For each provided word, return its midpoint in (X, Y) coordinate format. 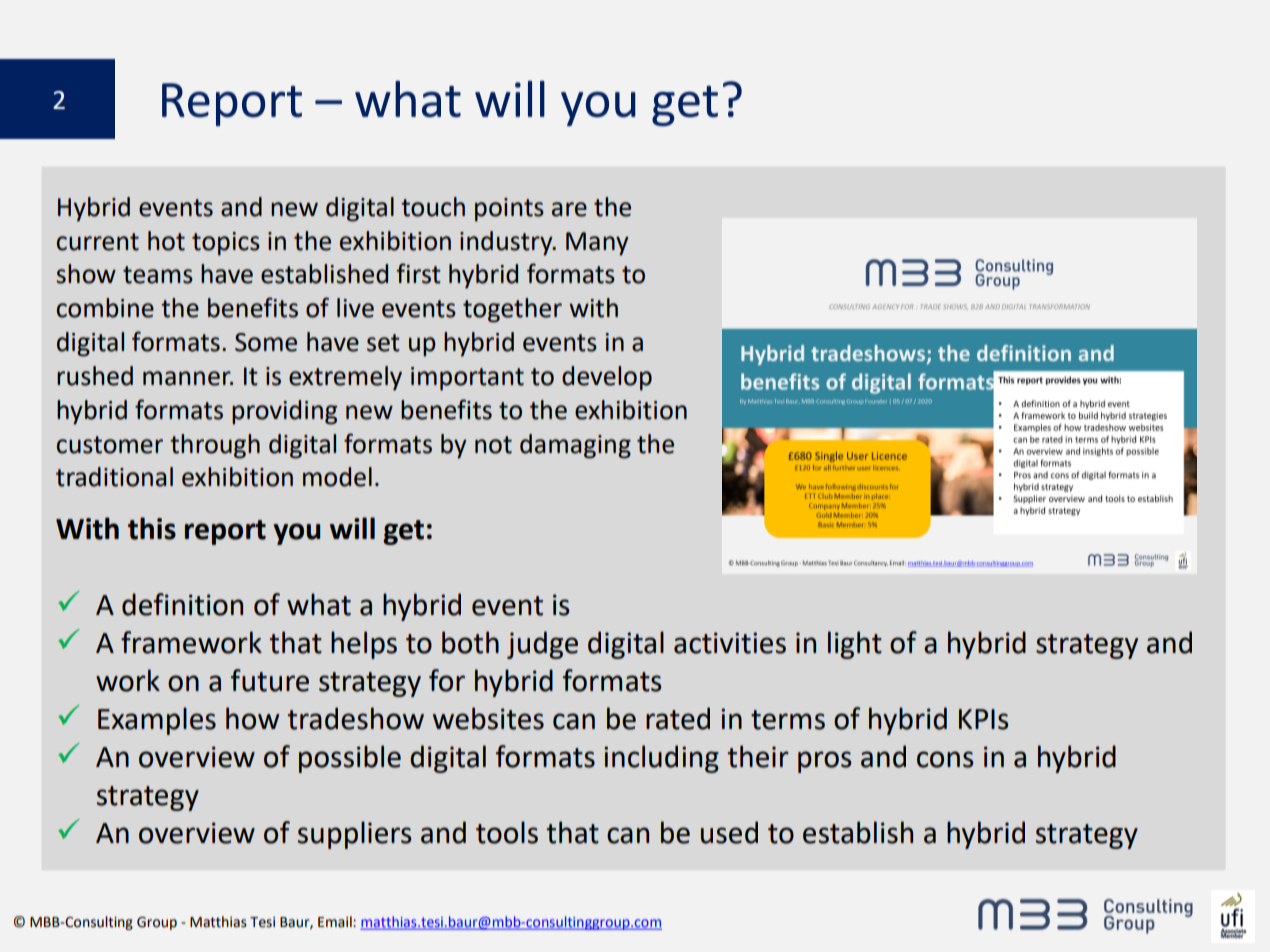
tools (507, 832)
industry (507, 243)
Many (597, 244)
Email (336, 922)
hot (166, 241)
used (729, 832)
